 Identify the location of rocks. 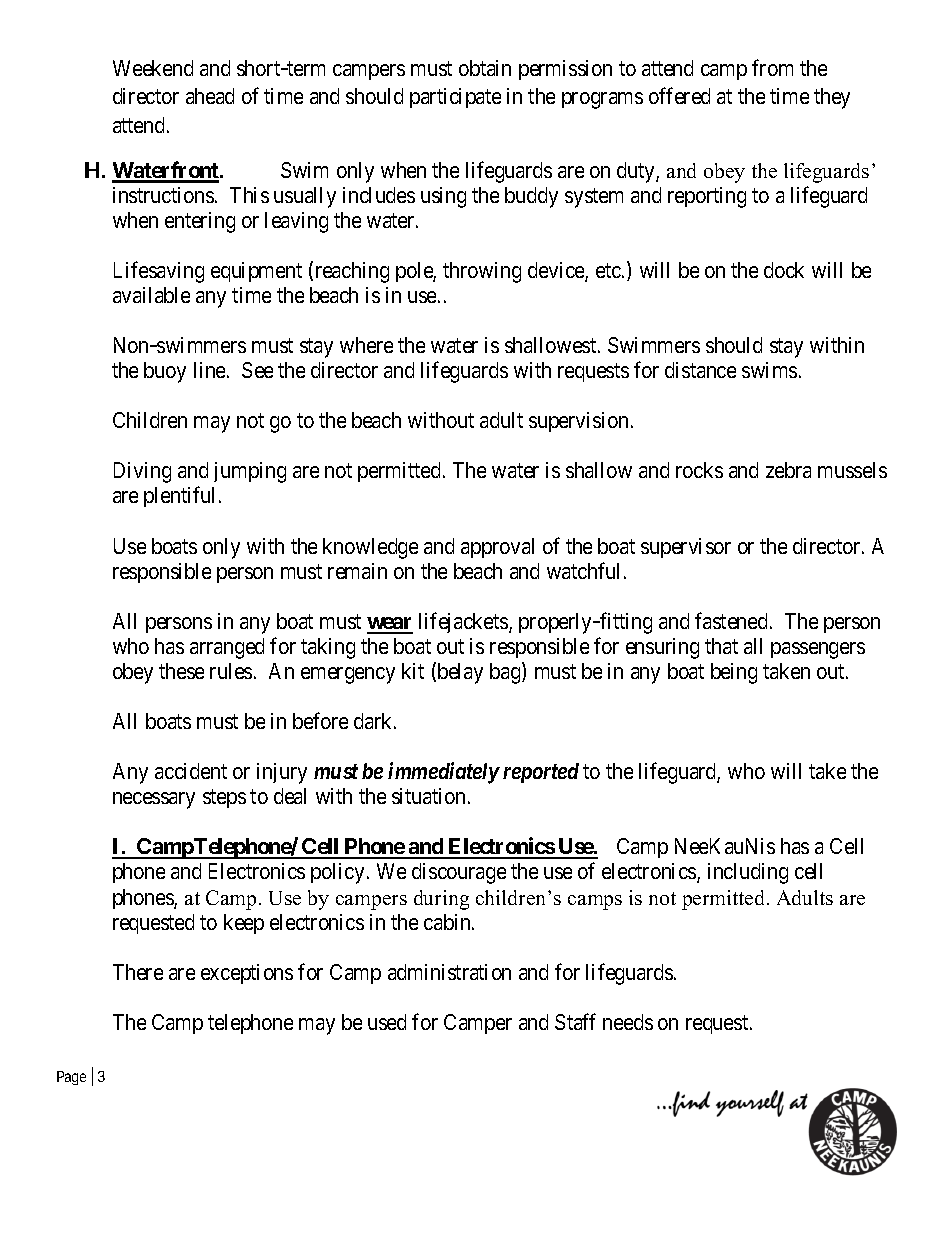
(699, 470).
